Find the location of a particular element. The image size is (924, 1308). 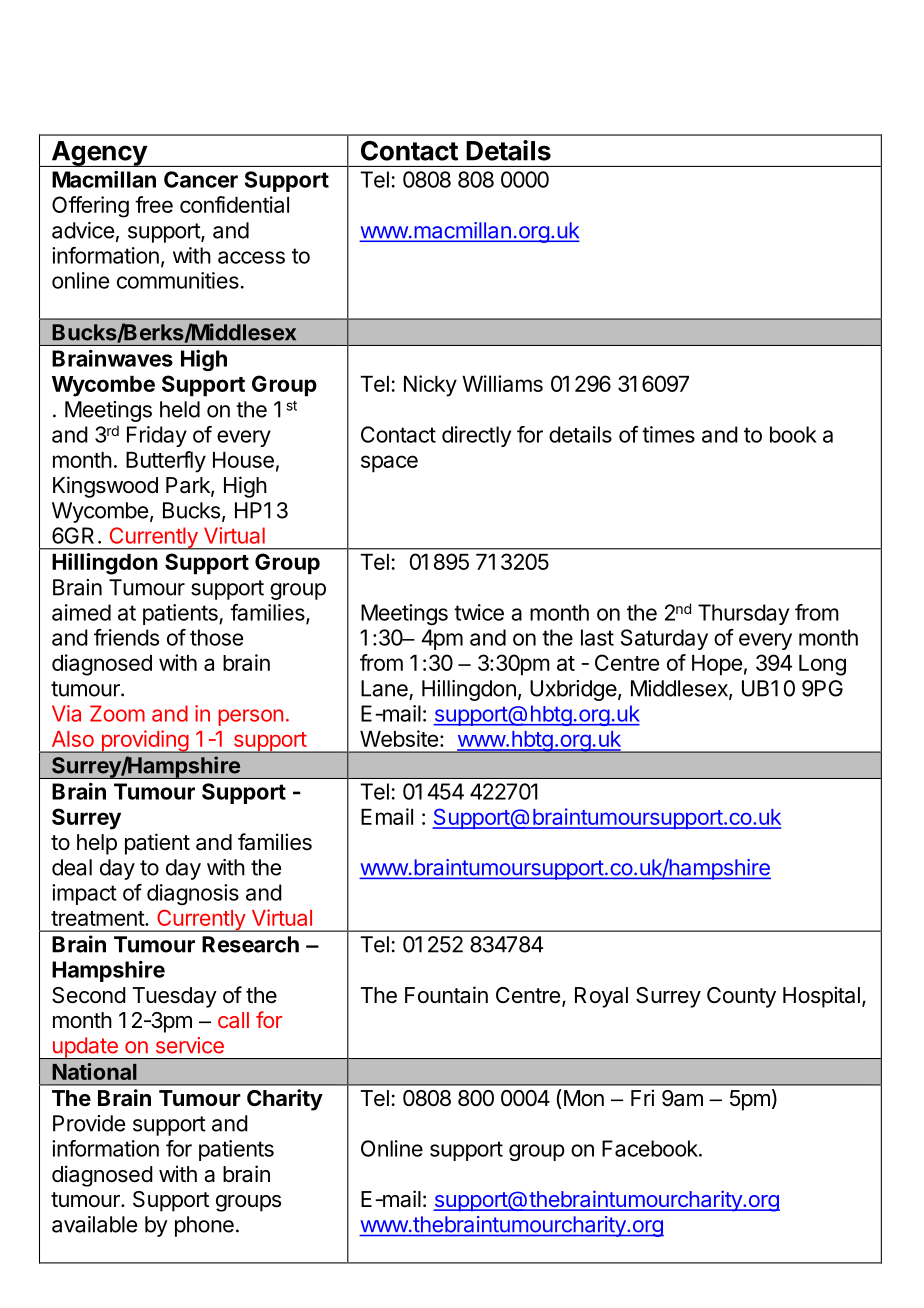

Zoom is located at coordinates (117, 713).
